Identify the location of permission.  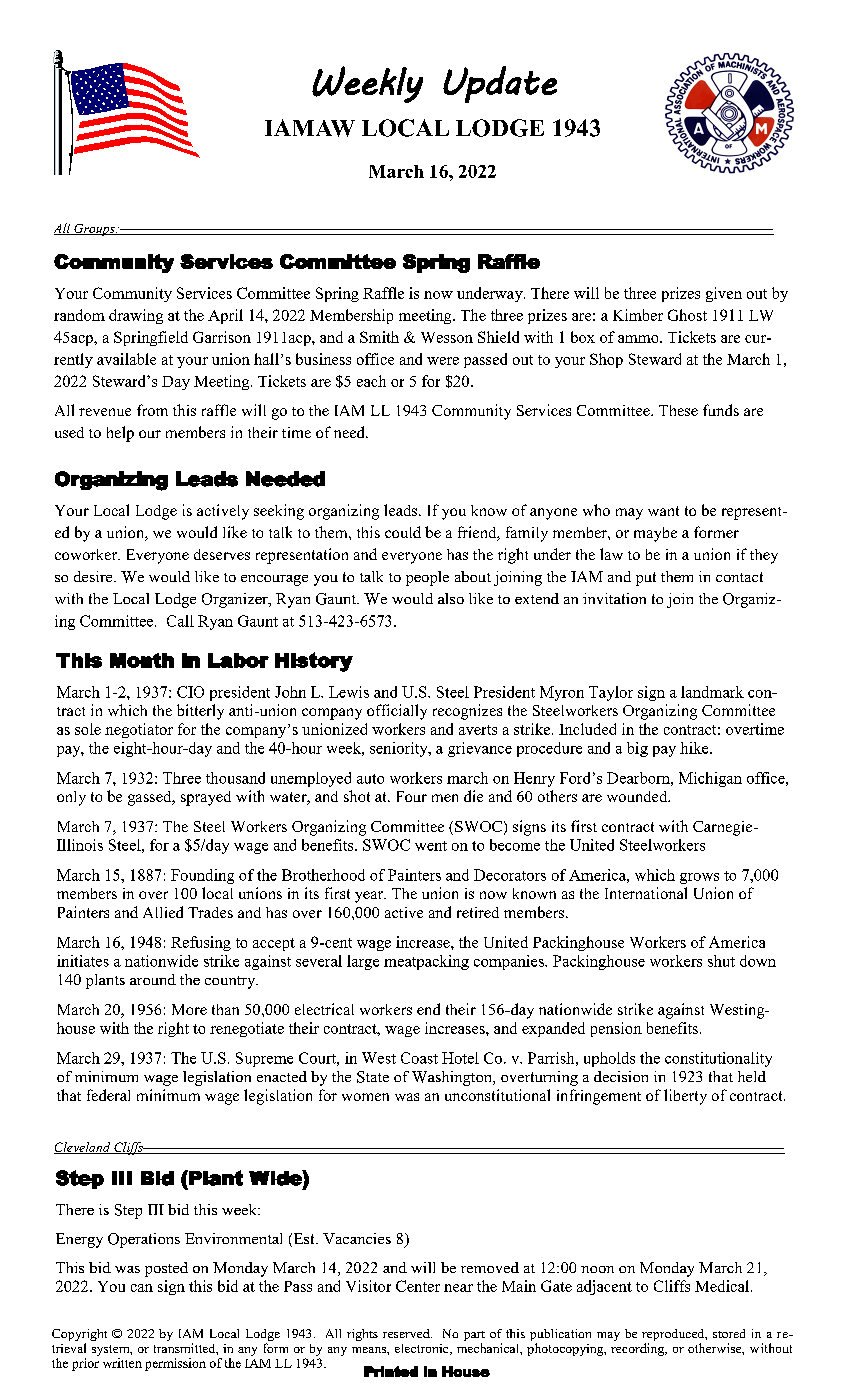
(175, 1364).
